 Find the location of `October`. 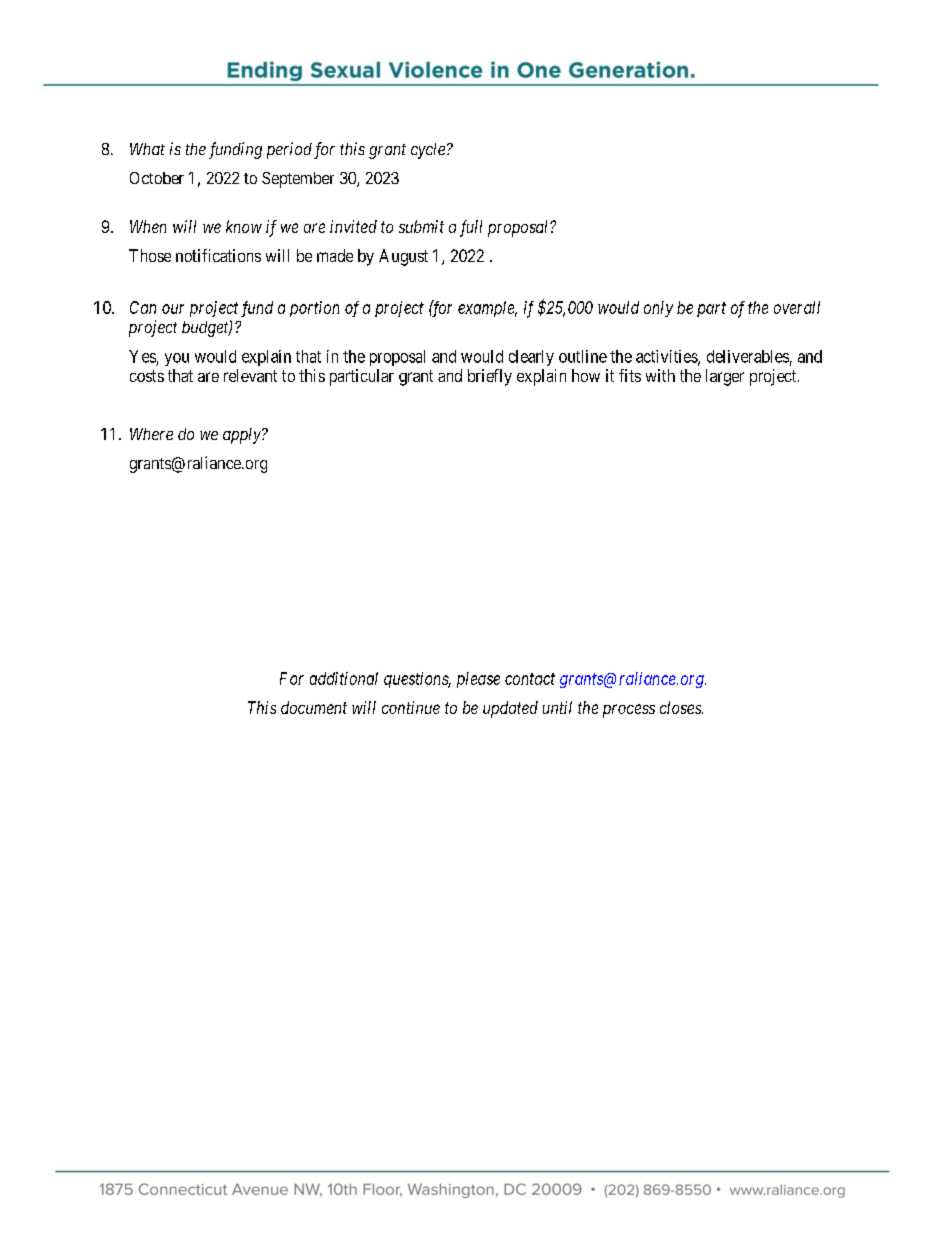

October is located at coordinates (157, 178).
